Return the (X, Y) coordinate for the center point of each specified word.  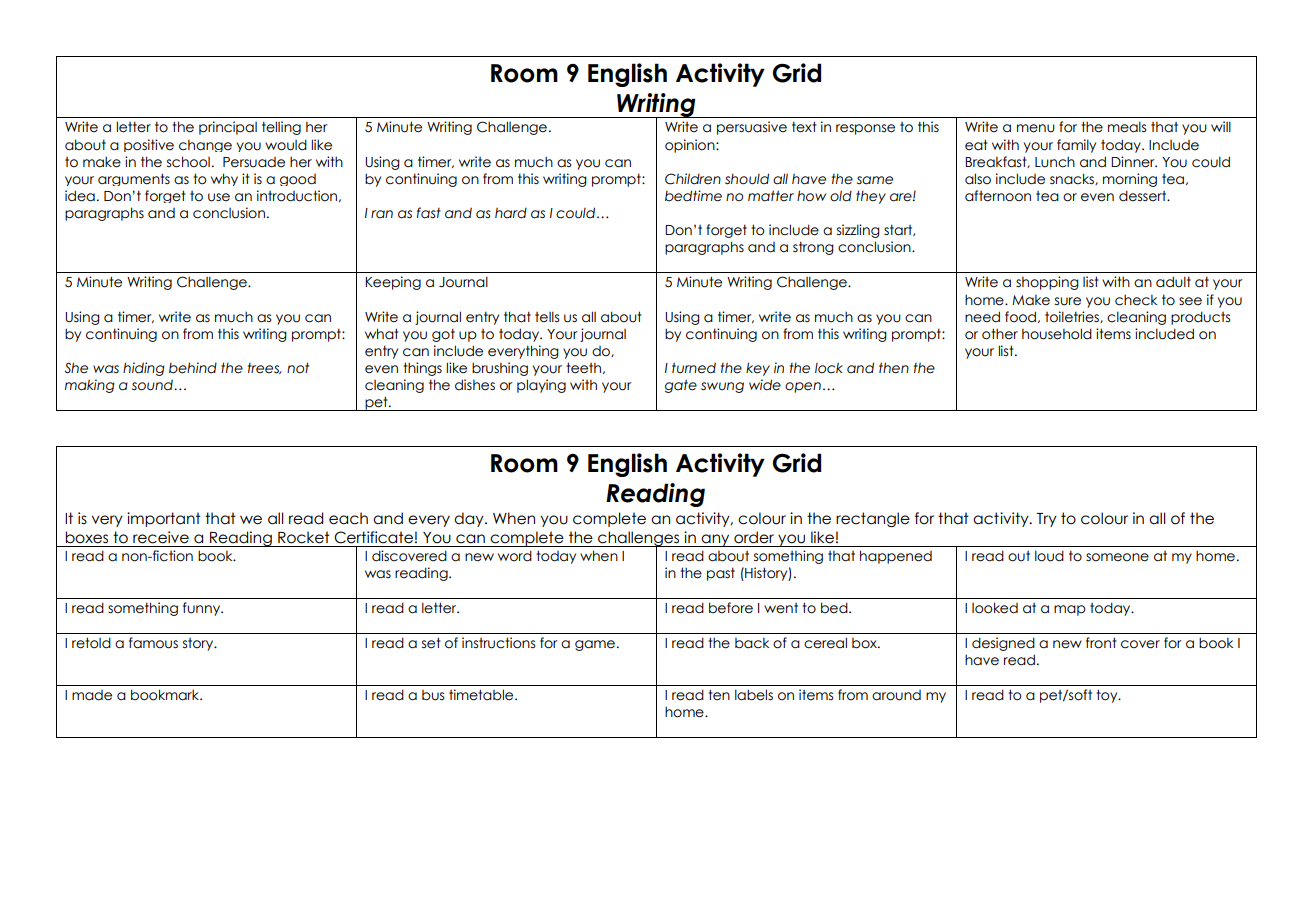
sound (153, 385)
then (894, 368)
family (1076, 146)
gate (681, 386)
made (92, 695)
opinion (691, 146)
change (205, 146)
